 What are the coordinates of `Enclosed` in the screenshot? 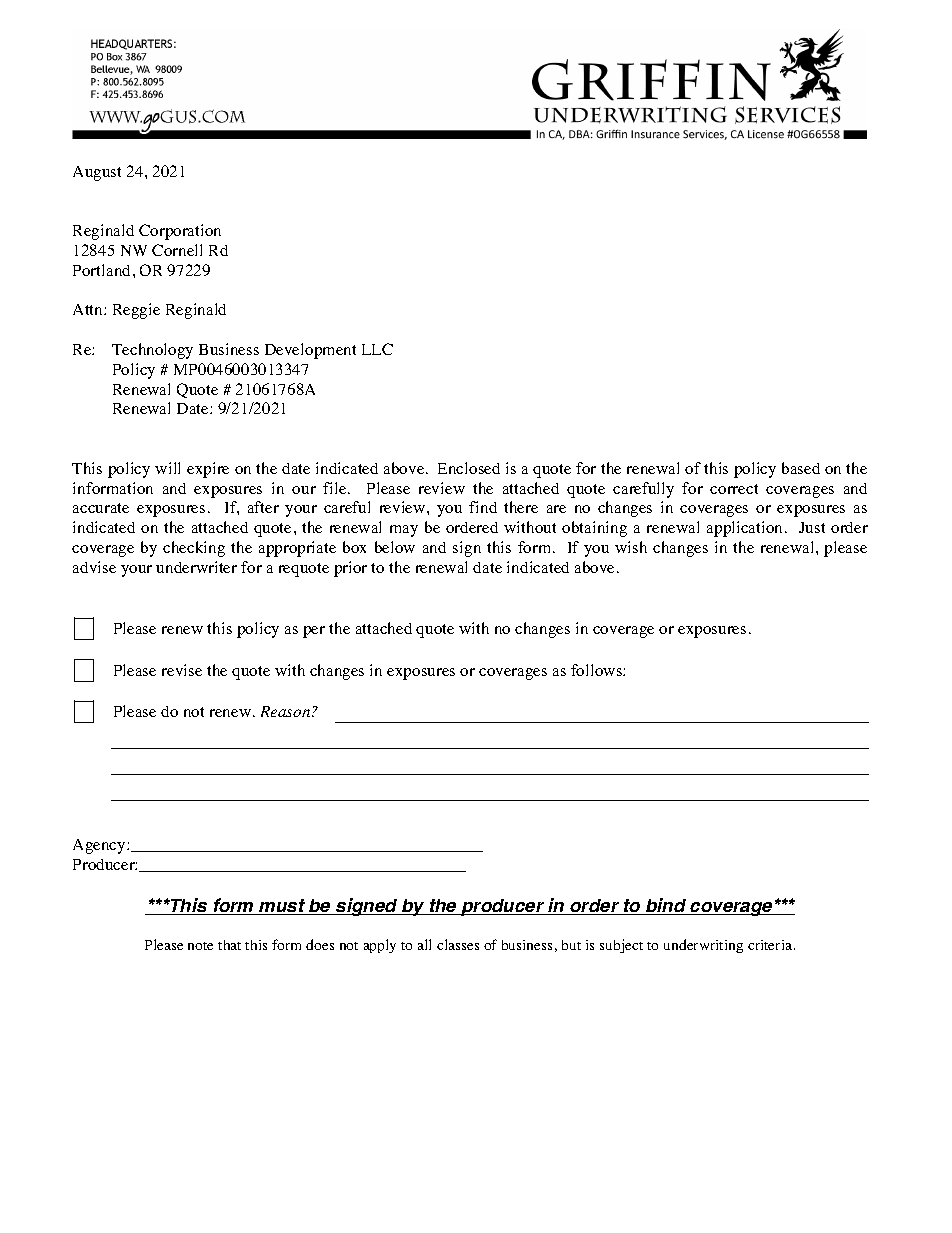 It's located at (469, 468).
